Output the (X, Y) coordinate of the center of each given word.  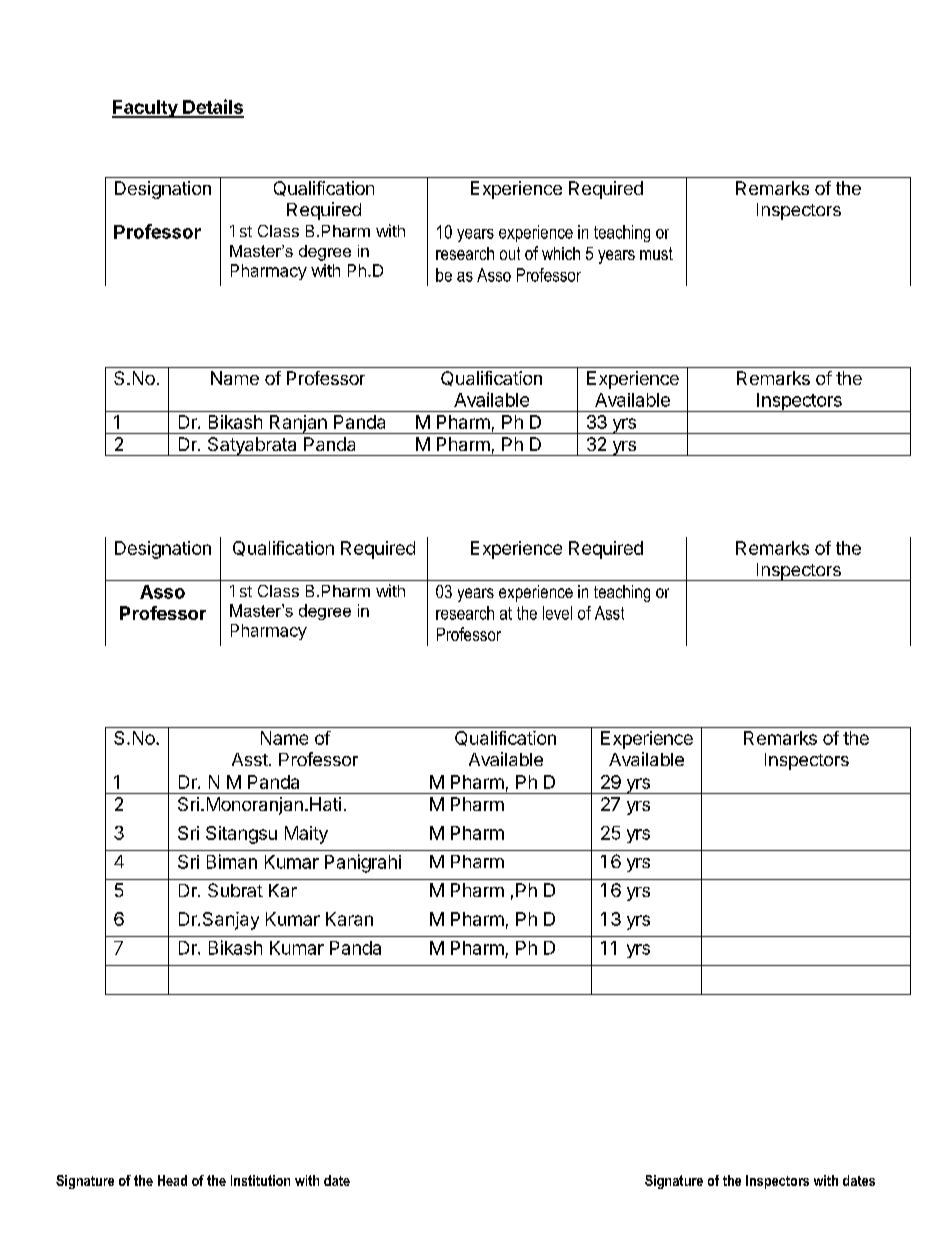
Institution (260, 1180)
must (656, 253)
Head (172, 1180)
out (510, 253)
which (561, 253)
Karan (349, 919)
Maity (306, 835)
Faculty (146, 109)
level (557, 613)
